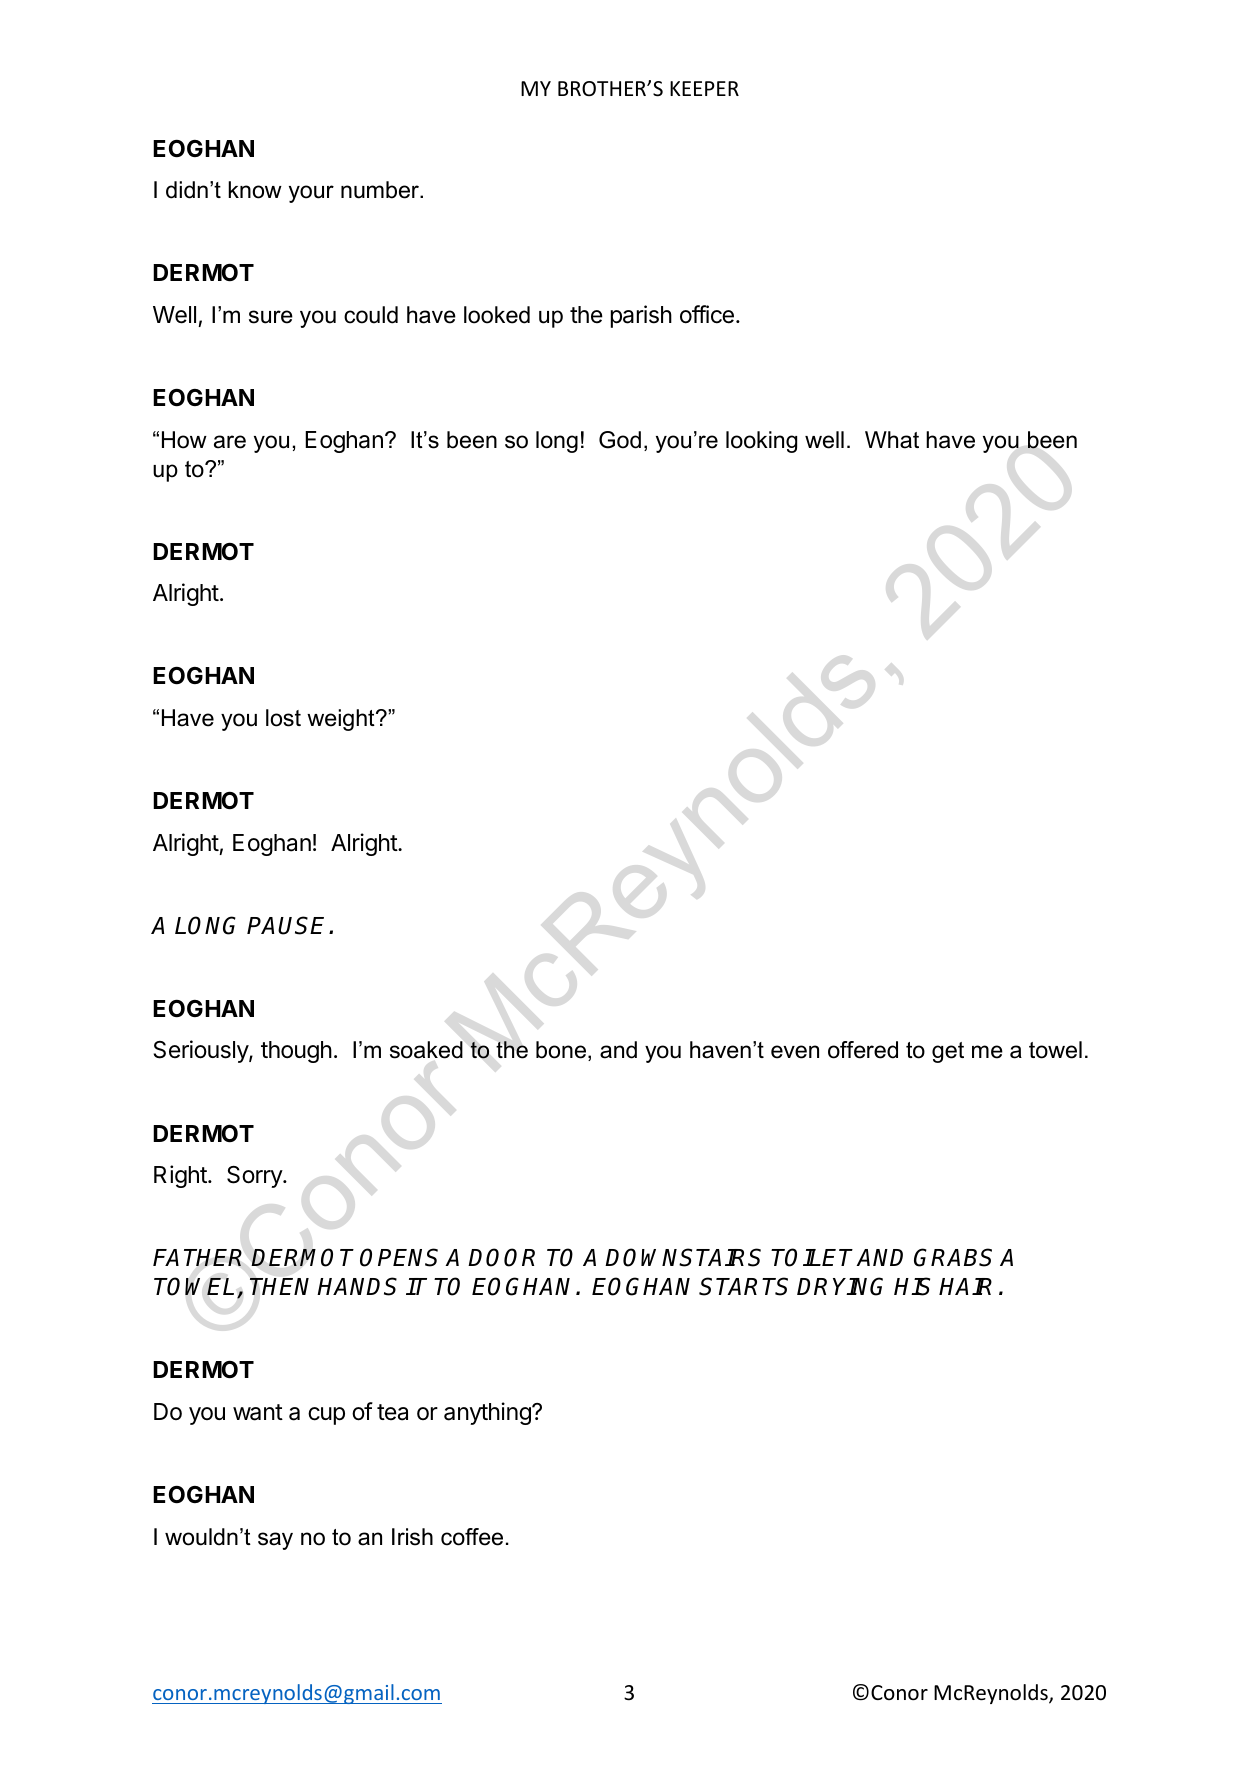 The image size is (1259, 1781). Describe the element at coordinates (472, 1537) in the document. I see `coffee` at that location.
